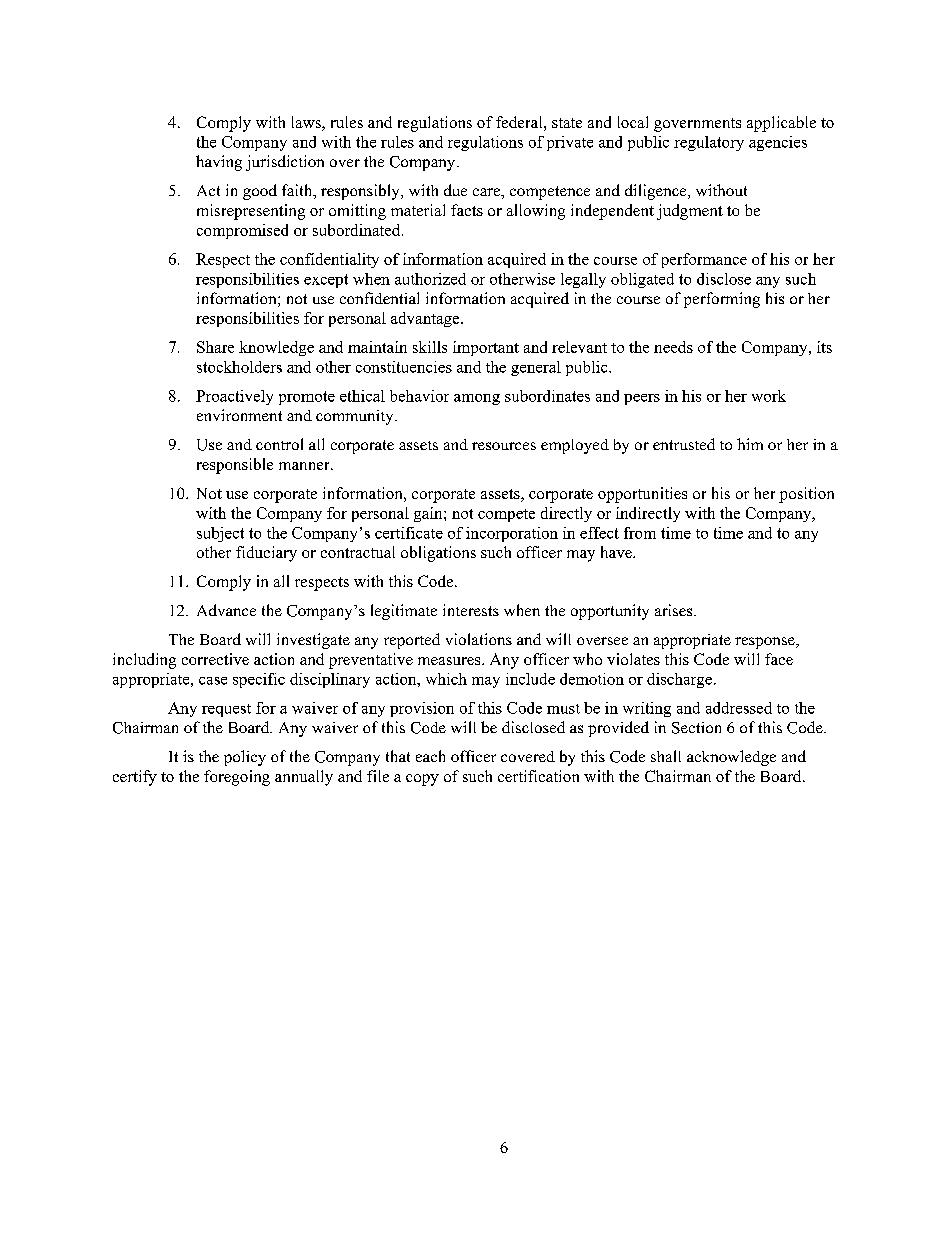 This screenshot has height=1233, width=952. Describe the element at coordinates (570, 143) in the screenshot. I see `private` at that location.
